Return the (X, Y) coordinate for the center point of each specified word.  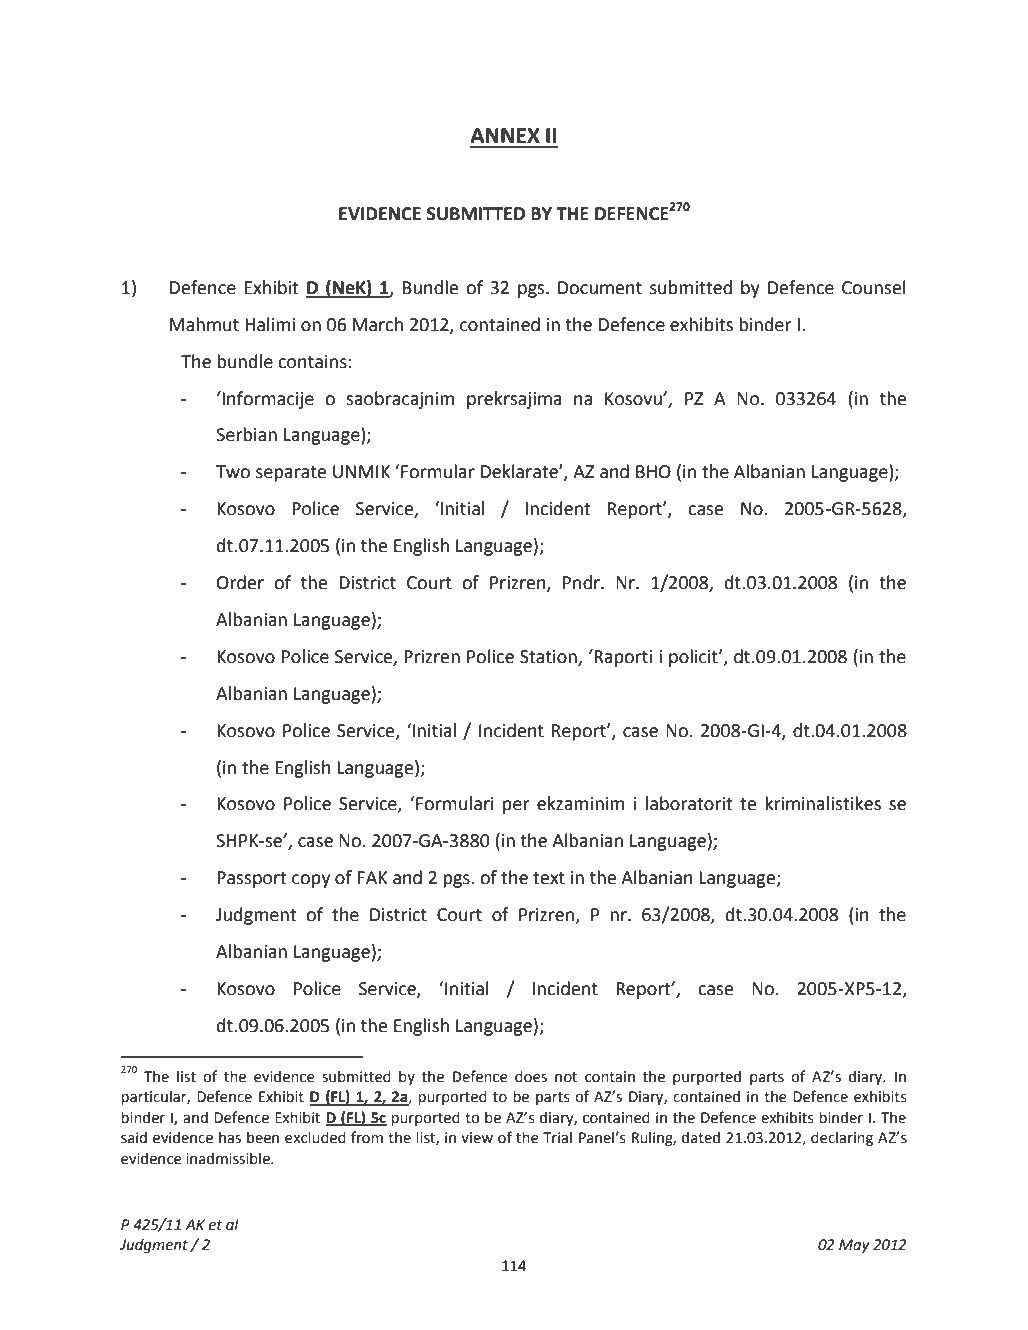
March (378, 324)
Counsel (874, 287)
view (477, 1138)
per (516, 807)
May (854, 1246)
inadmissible (229, 1158)
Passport (252, 879)
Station (549, 658)
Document (600, 288)
